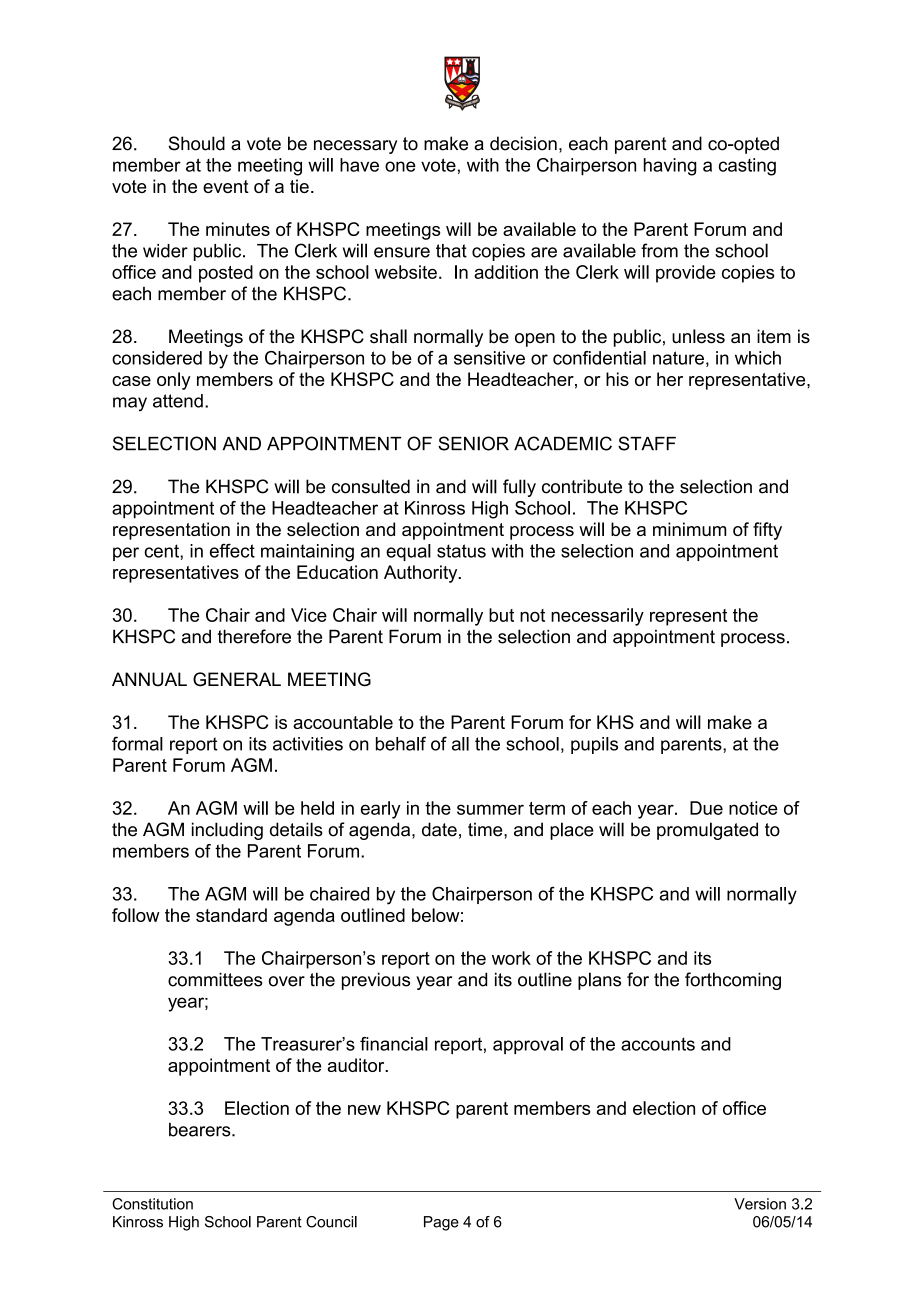  I want to click on status, so click(461, 551).
